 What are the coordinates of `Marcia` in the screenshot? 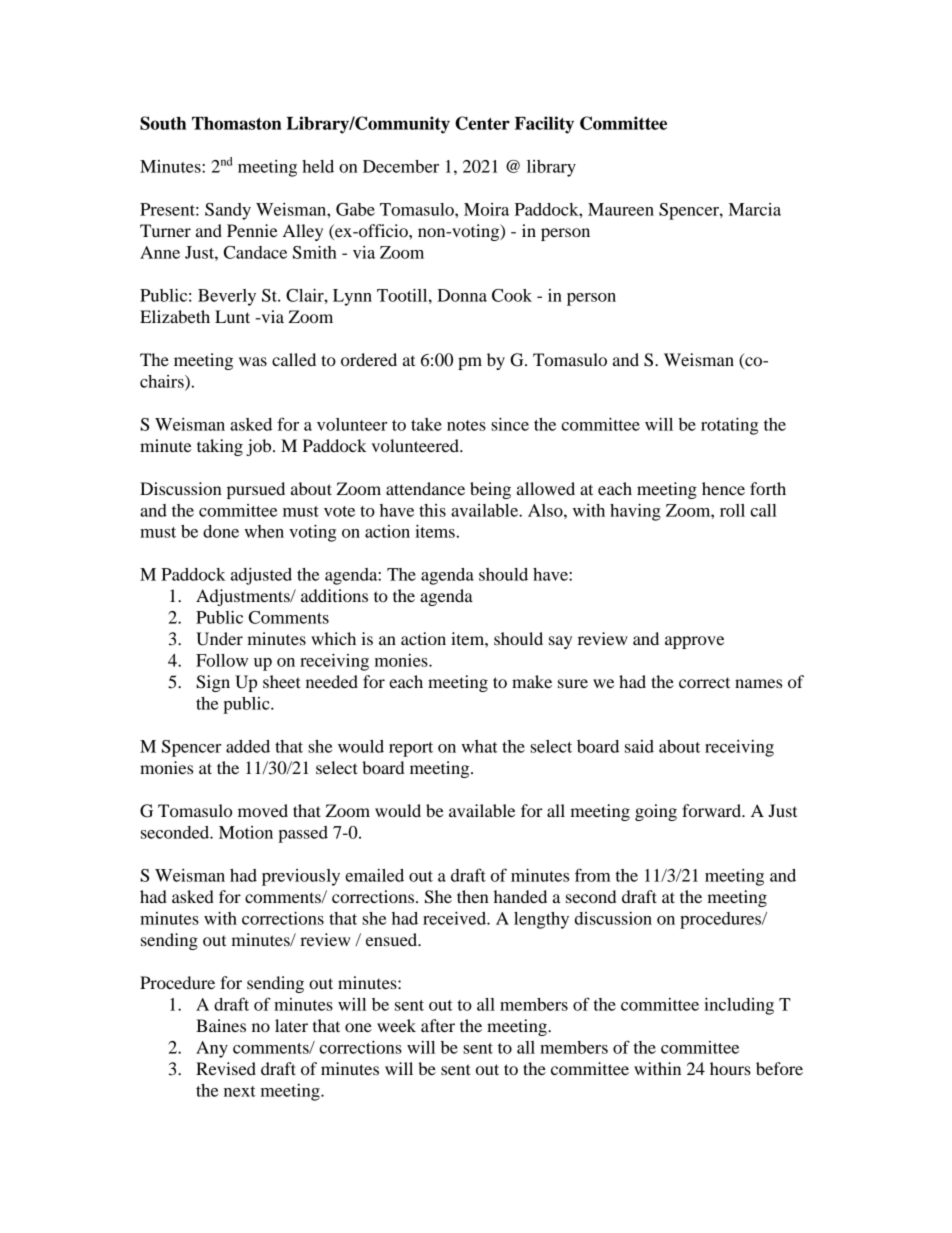 It's located at (755, 209).
